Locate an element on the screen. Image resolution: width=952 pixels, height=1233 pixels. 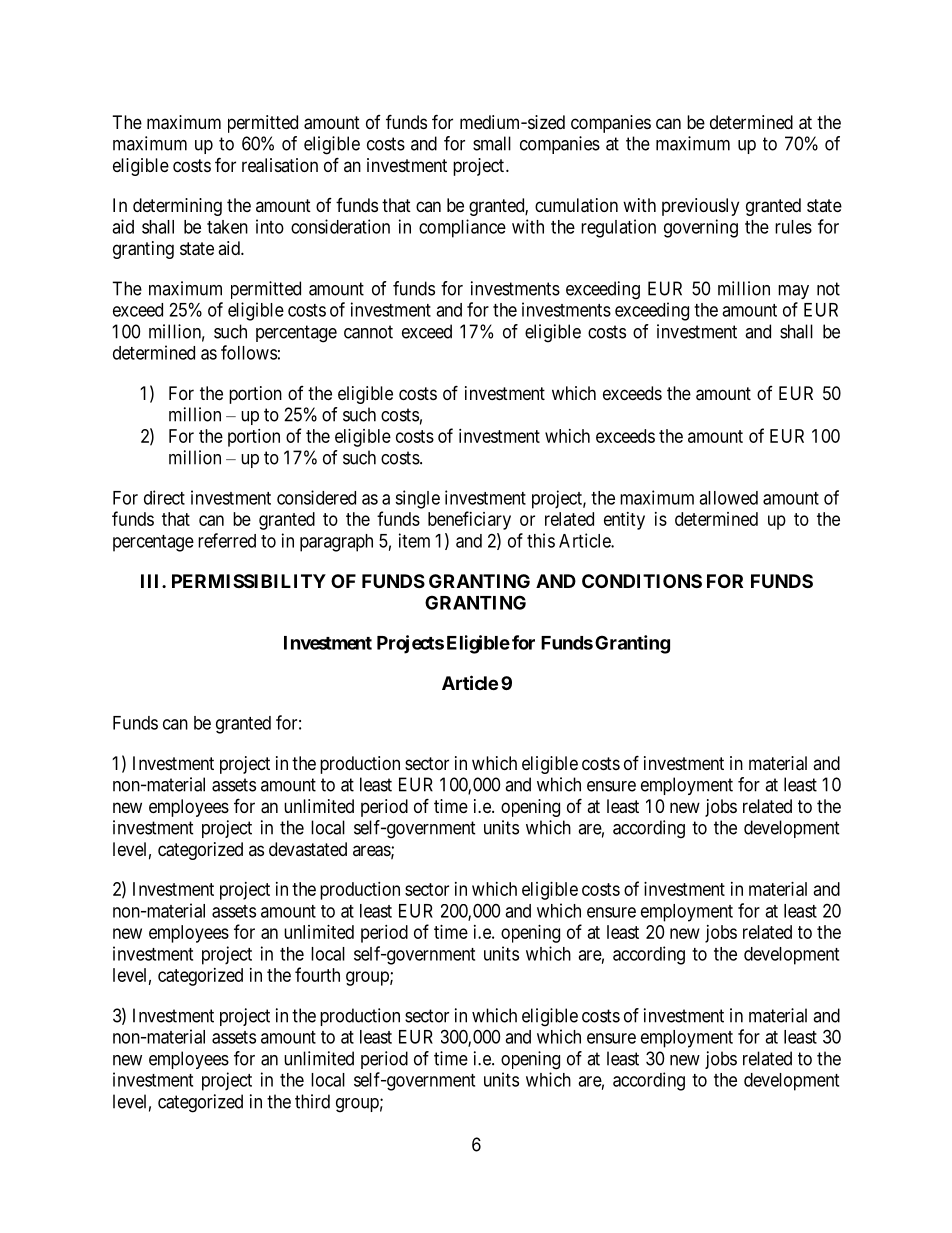
third is located at coordinates (312, 1101).
